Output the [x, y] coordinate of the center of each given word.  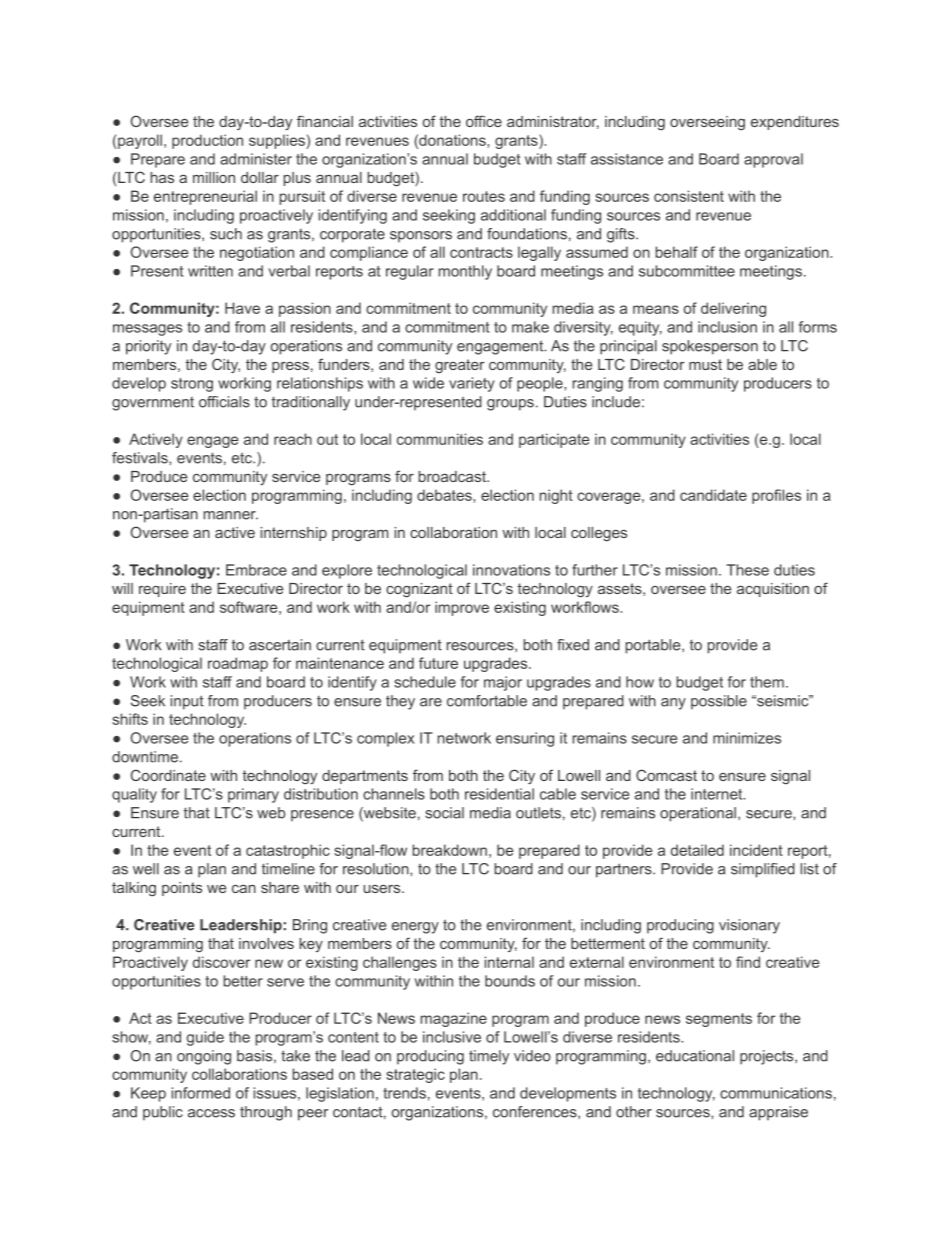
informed [201, 1093]
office [484, 121]
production [207, 141]
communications [776, 1093]
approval [773, 160]
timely [489, 1057]
